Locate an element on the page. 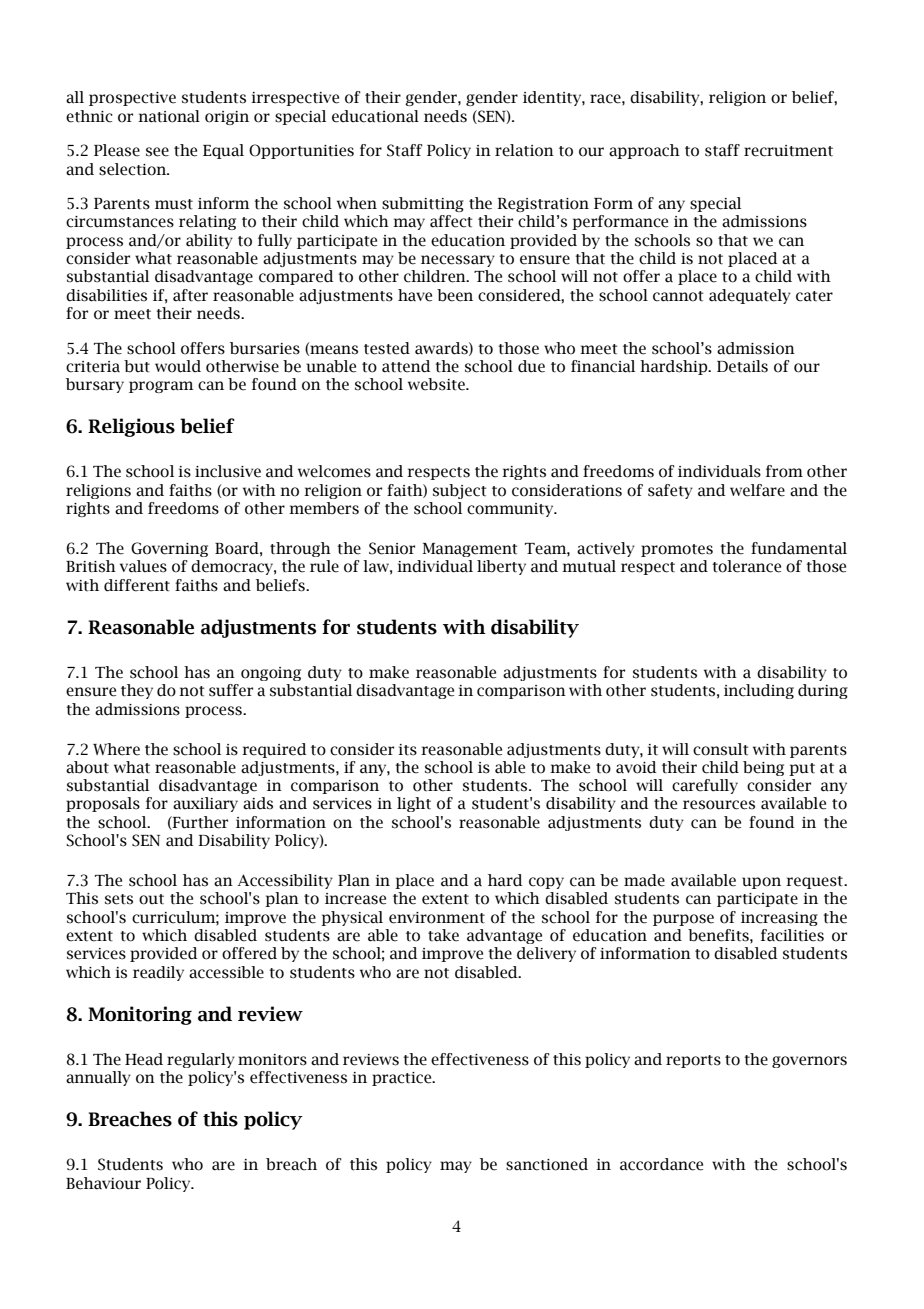 This document has width=924, height=1309. national is located at coordinates (169, 116).
